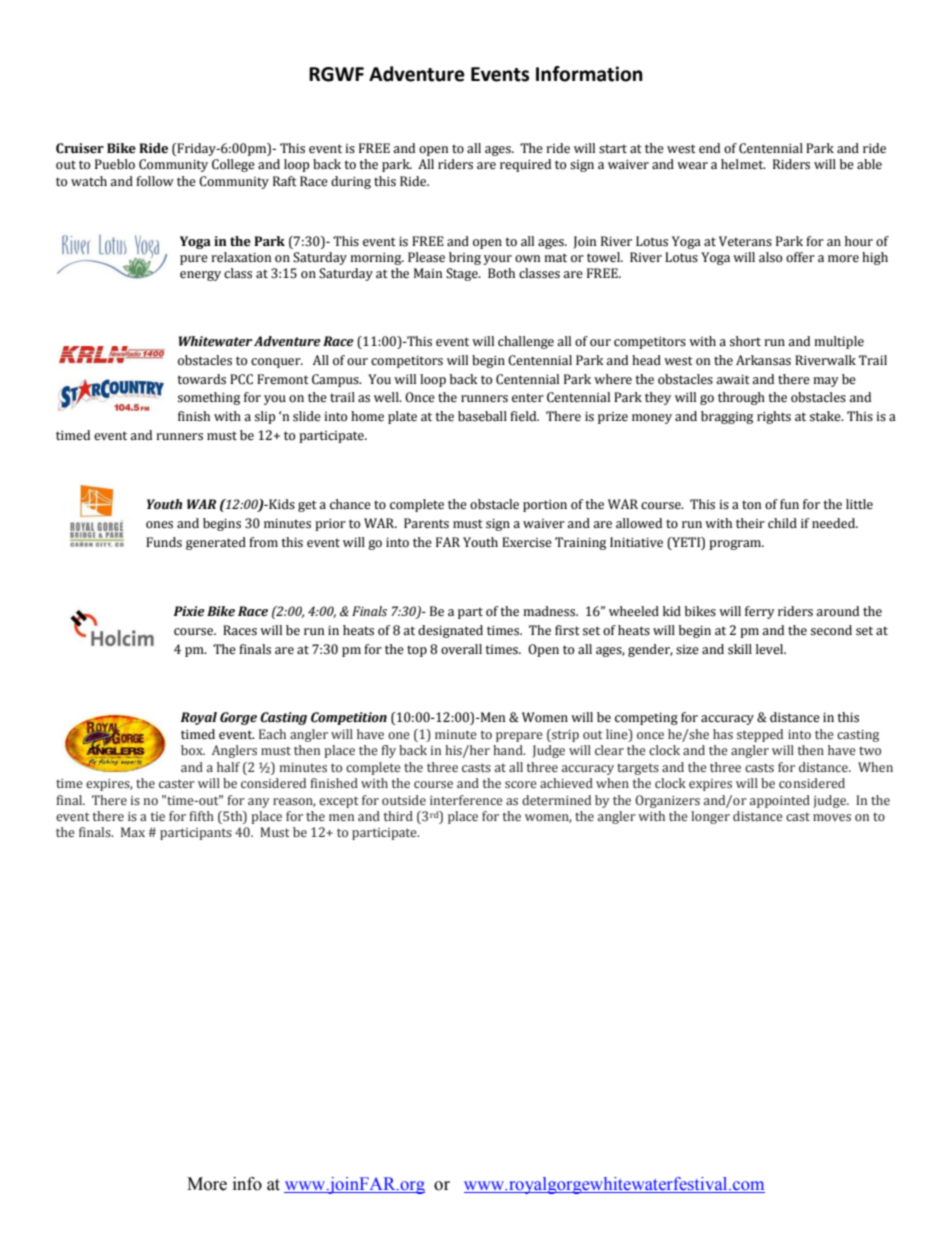  I want to click on tie, so click(158, 816).
